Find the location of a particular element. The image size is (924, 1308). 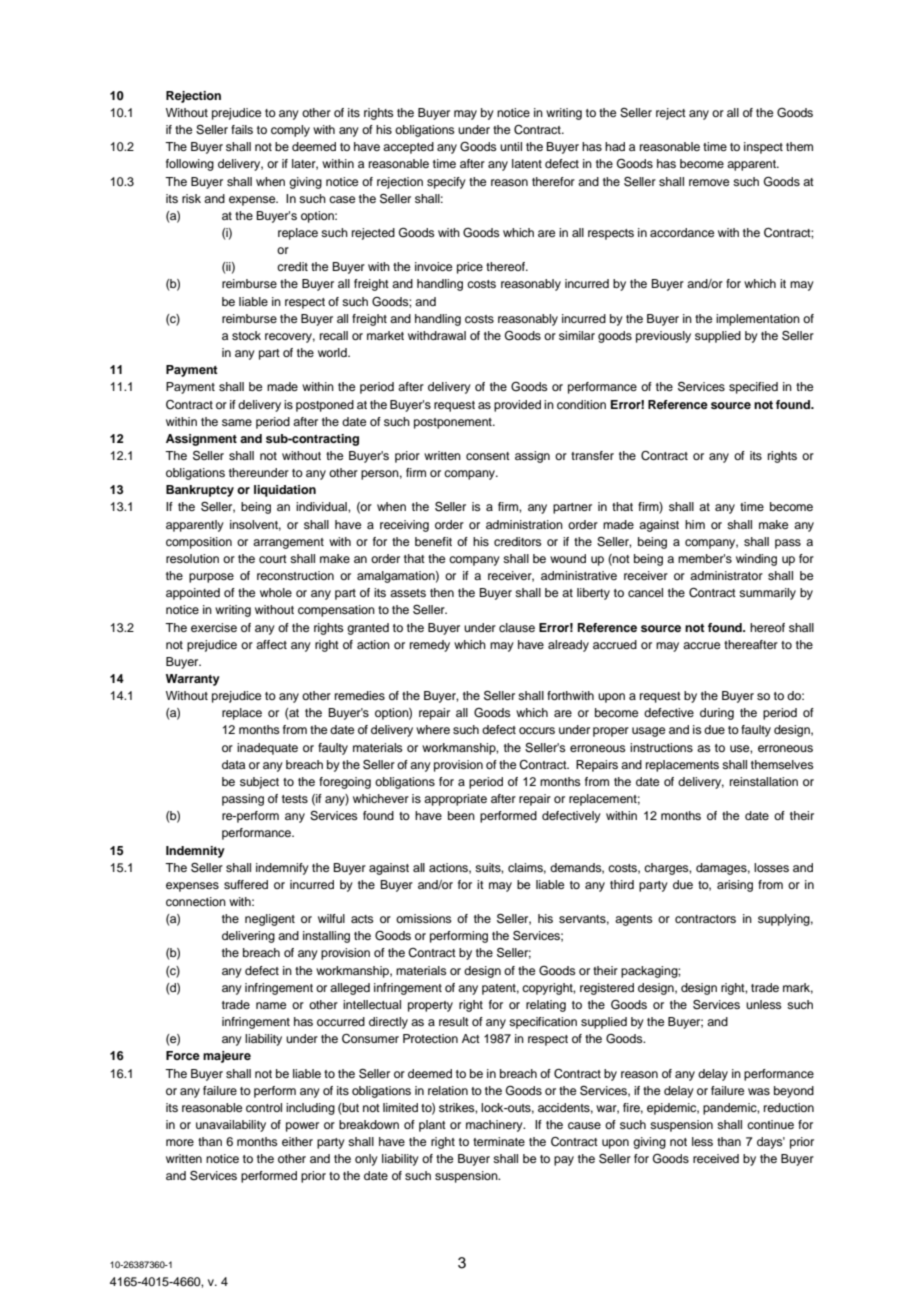

him is located at coordinates (695, 524).
